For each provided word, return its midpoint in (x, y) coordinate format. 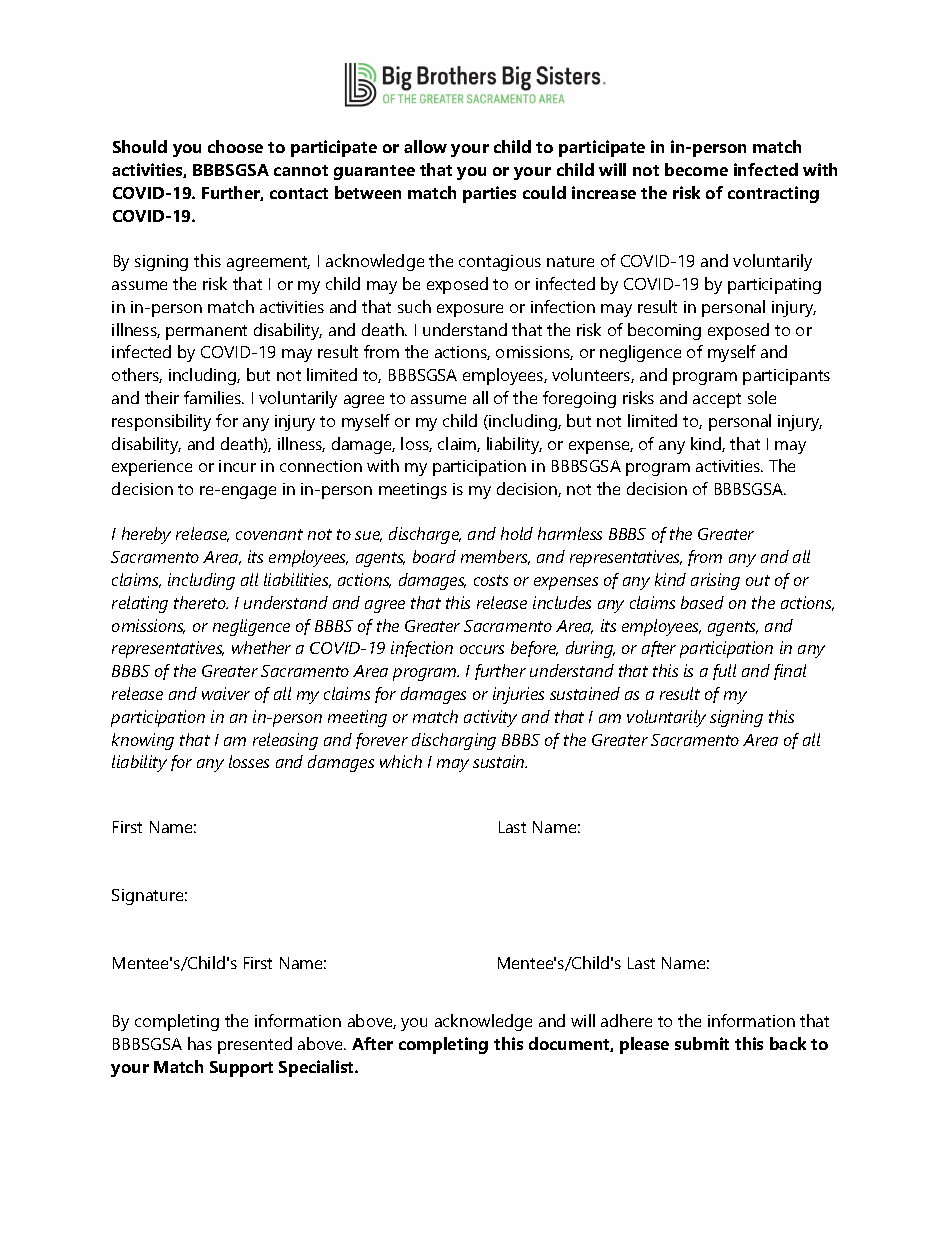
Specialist (318, 1068)
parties (489, 194)
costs (491, 580)
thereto (201, 602)
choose (235, 146)
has (200, 1043)
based (702, 602)
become (696, 169)
